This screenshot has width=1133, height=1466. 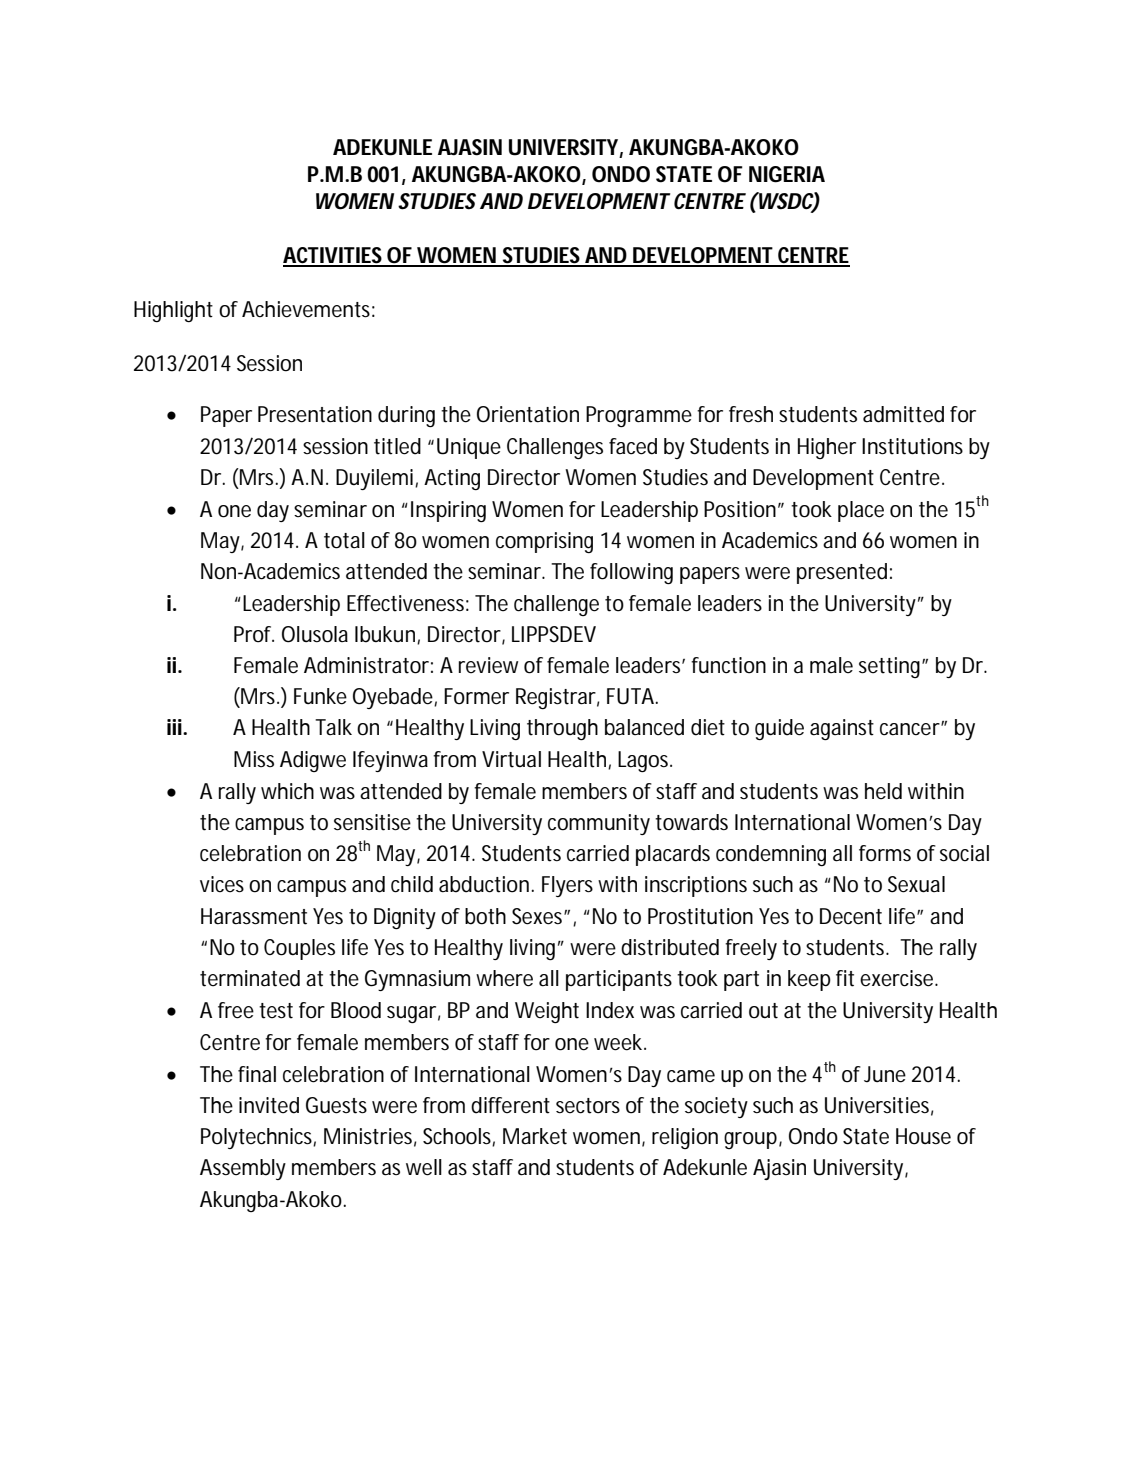 What do you see at coordinates (544, 542) in the screenshot?
I see `comprising` at bounding box center [544, 542].
